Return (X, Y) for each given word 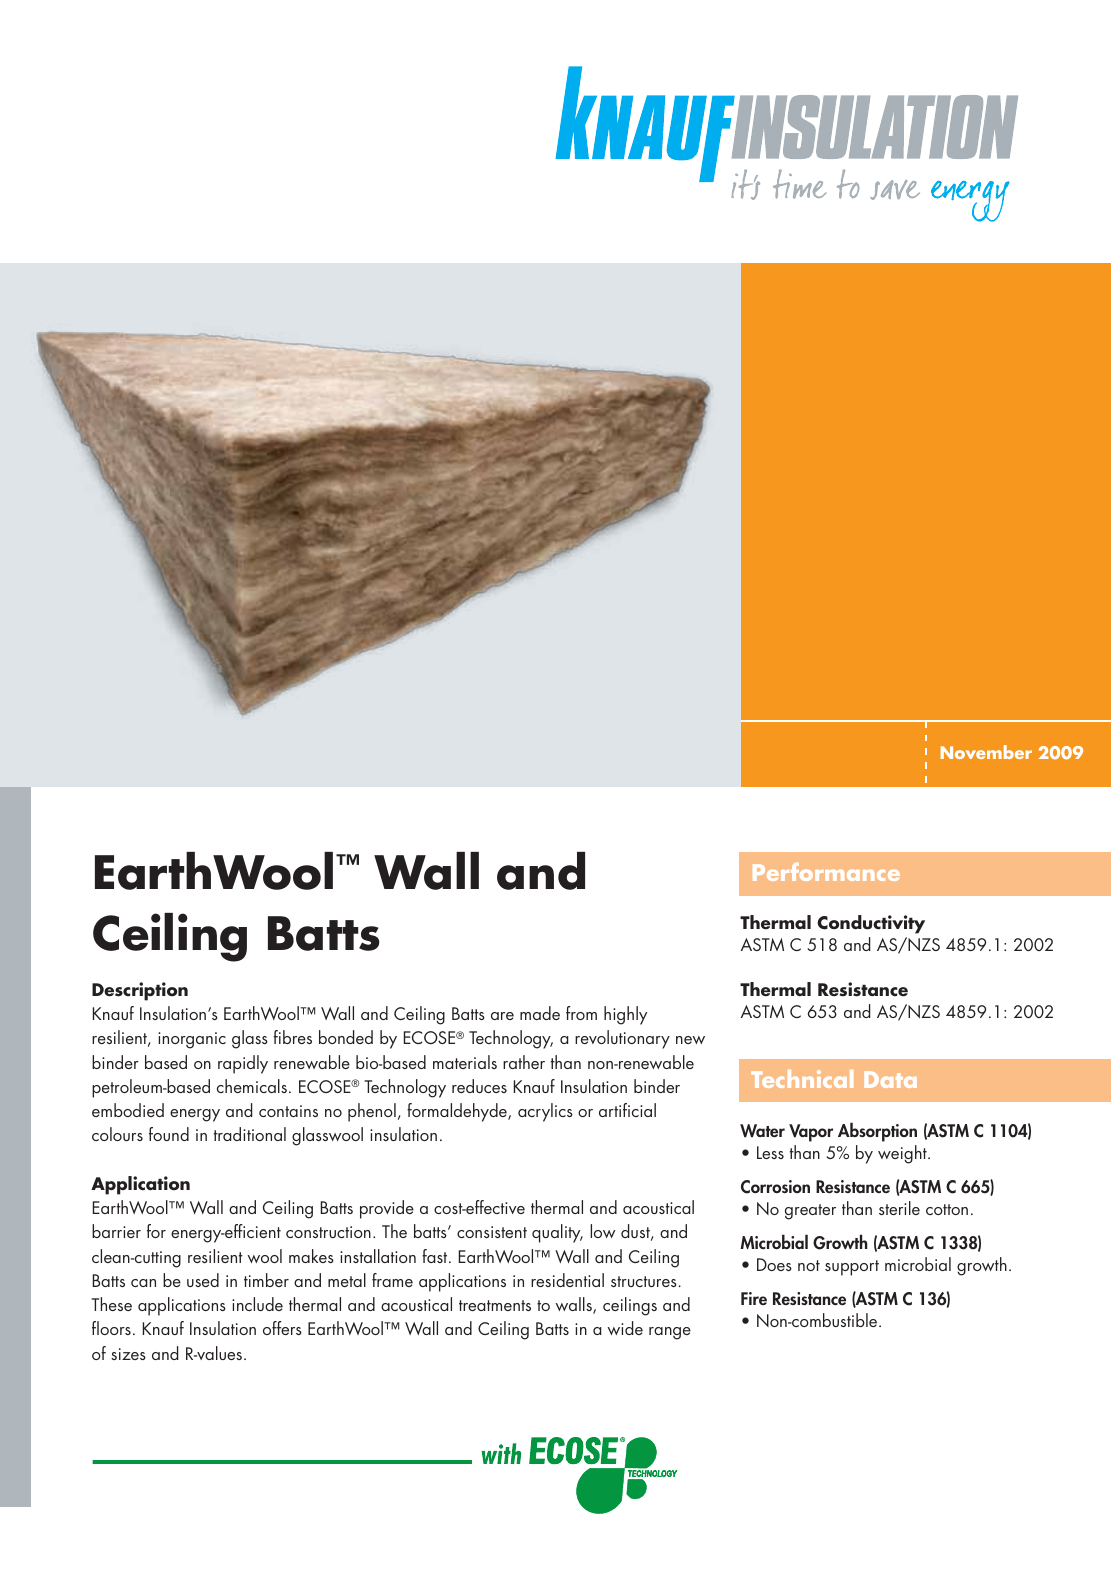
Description (140, 991)
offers (282, 1328)
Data (890, 1079)
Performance (826, 871)
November (986, 752)
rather (524, 1062)
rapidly (243, 1064)
